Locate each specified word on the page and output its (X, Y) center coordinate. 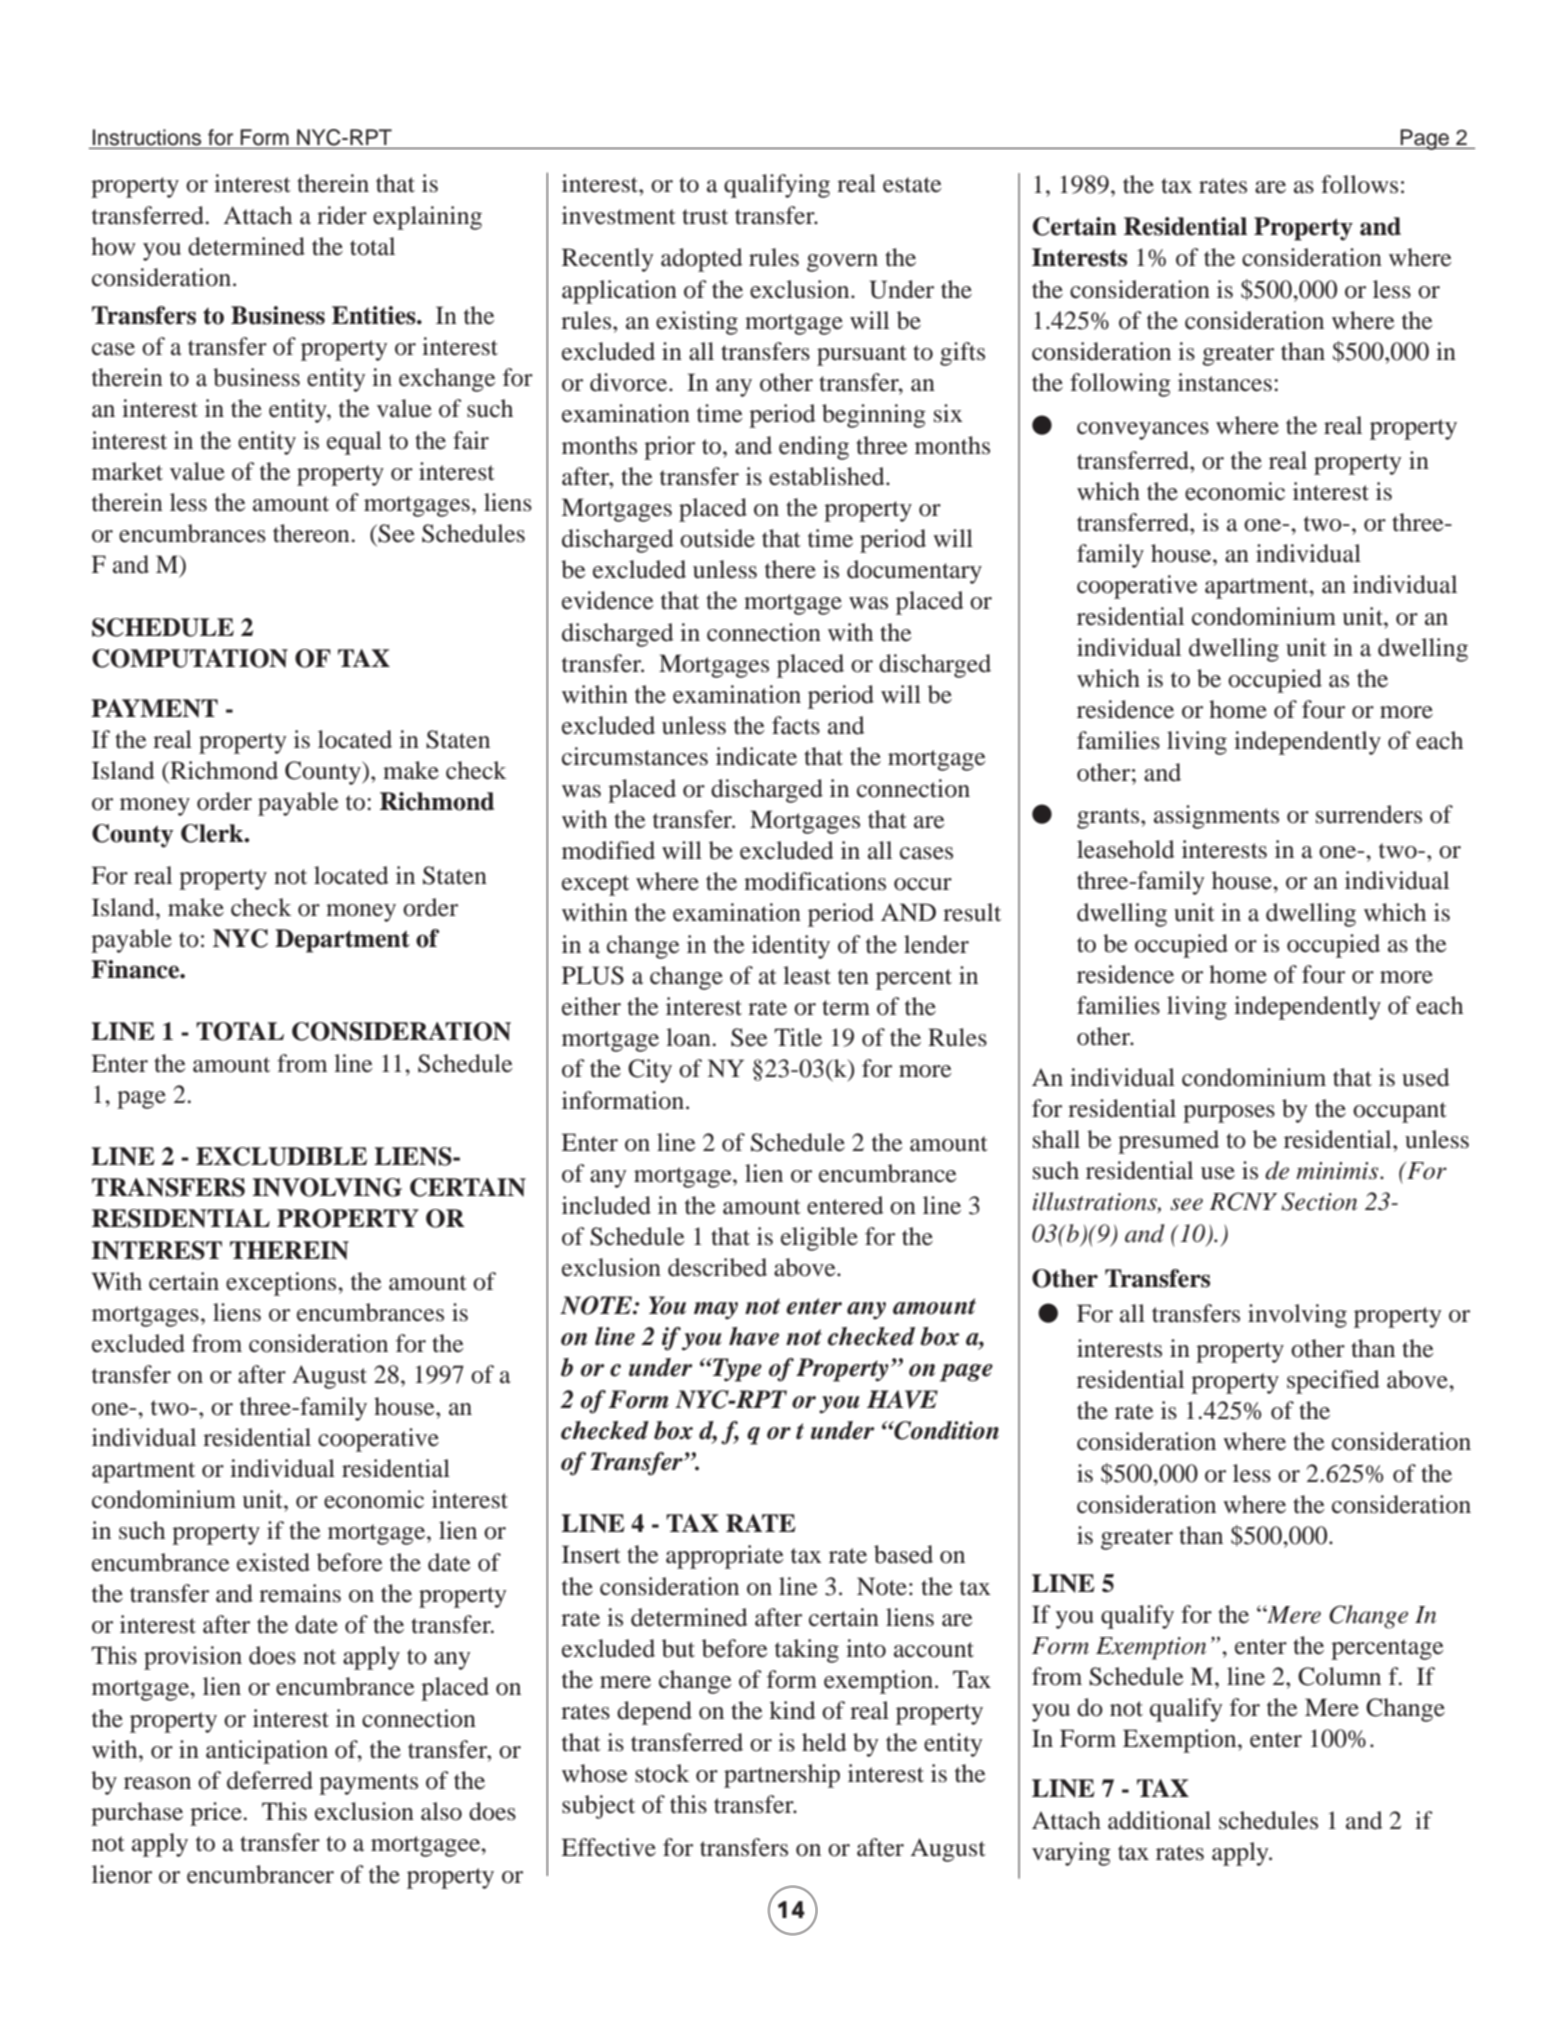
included (606, 1205)
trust (705, 217)
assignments (1216, 817)
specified (1333, 1382)
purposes (1229, 1114)
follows (1359, 184)
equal (354, 443)
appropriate (725, 1557)
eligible (819, 1239)
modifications (815, 881)
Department (342, 941)
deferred (270, 1780)
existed (273, 1562)
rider (342, 215)
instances (1225, 382)
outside (717, 538)
